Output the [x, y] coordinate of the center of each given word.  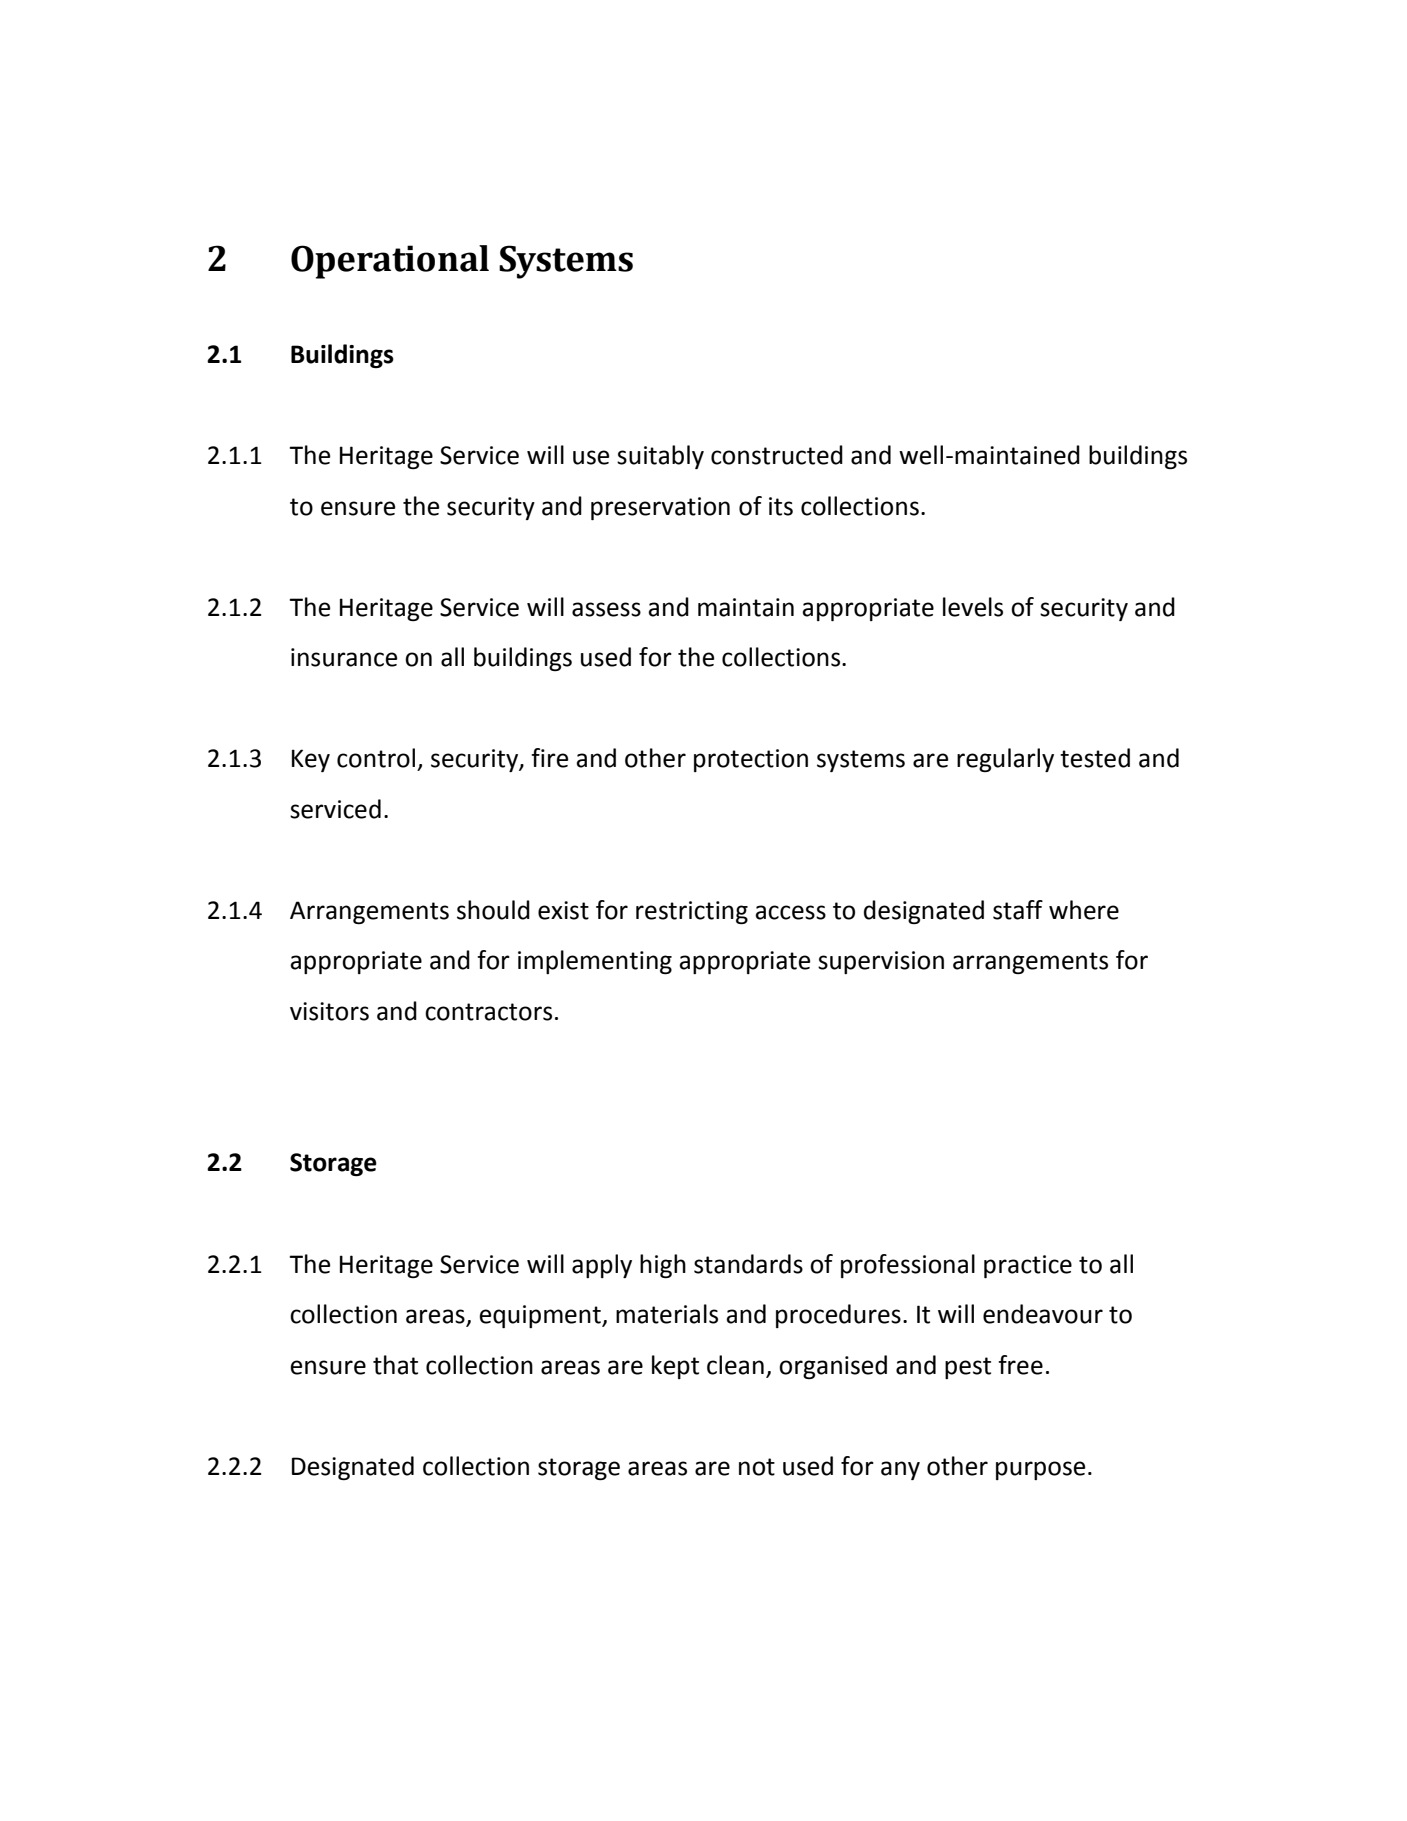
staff [1018, 910]
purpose [1040, 1470]
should [493, 910]
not [757, 1467]
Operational [390, 262]
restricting [692, 912]
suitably [660, 457]
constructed [777, 455]
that [395, 1365]
